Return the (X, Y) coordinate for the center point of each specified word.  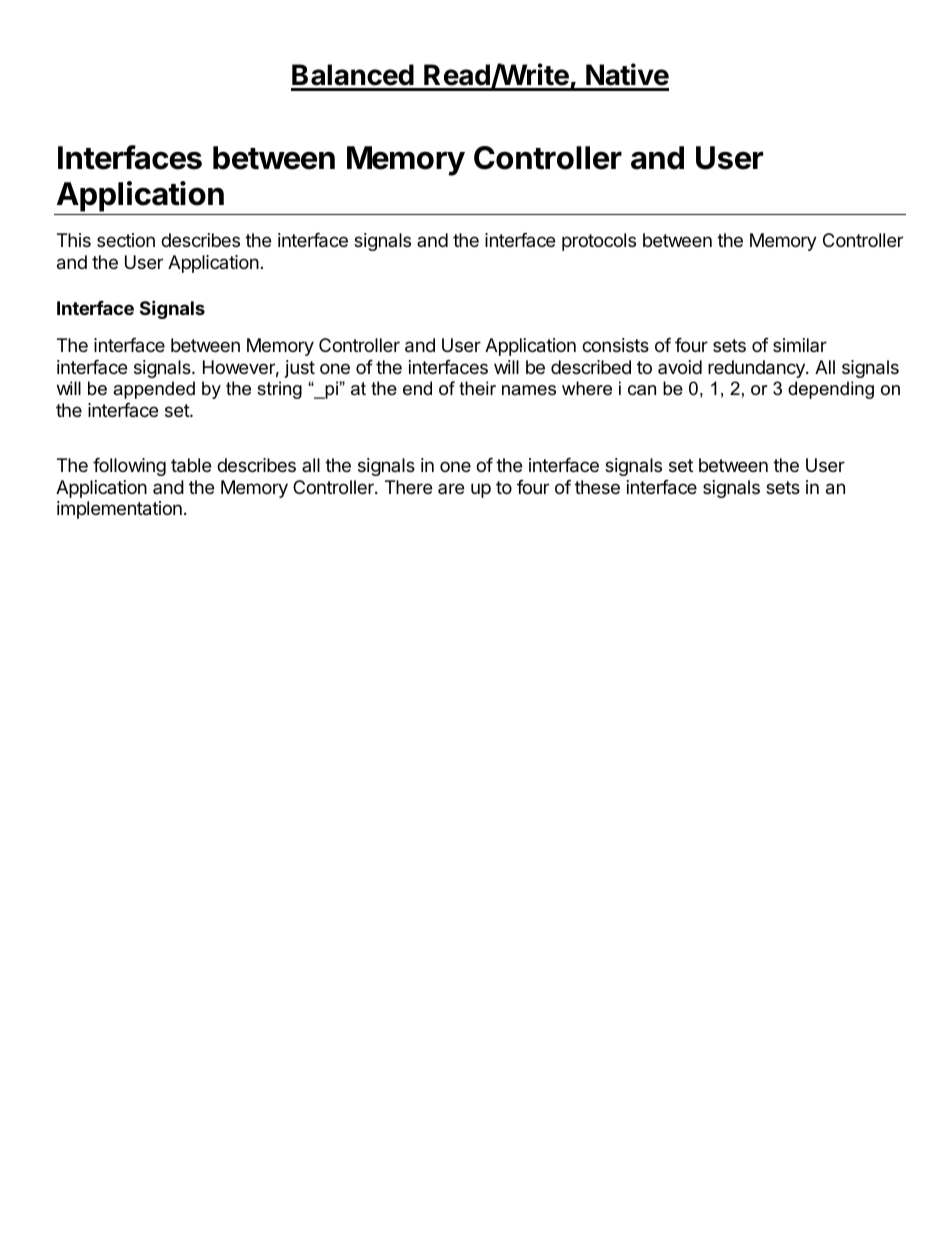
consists (615, 345)
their (477, 388)
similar (800, 345)
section (126, 240)
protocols (599, 242)
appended (154, 390)
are (451, 488)
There (408, 487)
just (300, 369)
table (191, 465)
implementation (119, 510)
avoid (680, 367)
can (642, 390)
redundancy (757, 369)
